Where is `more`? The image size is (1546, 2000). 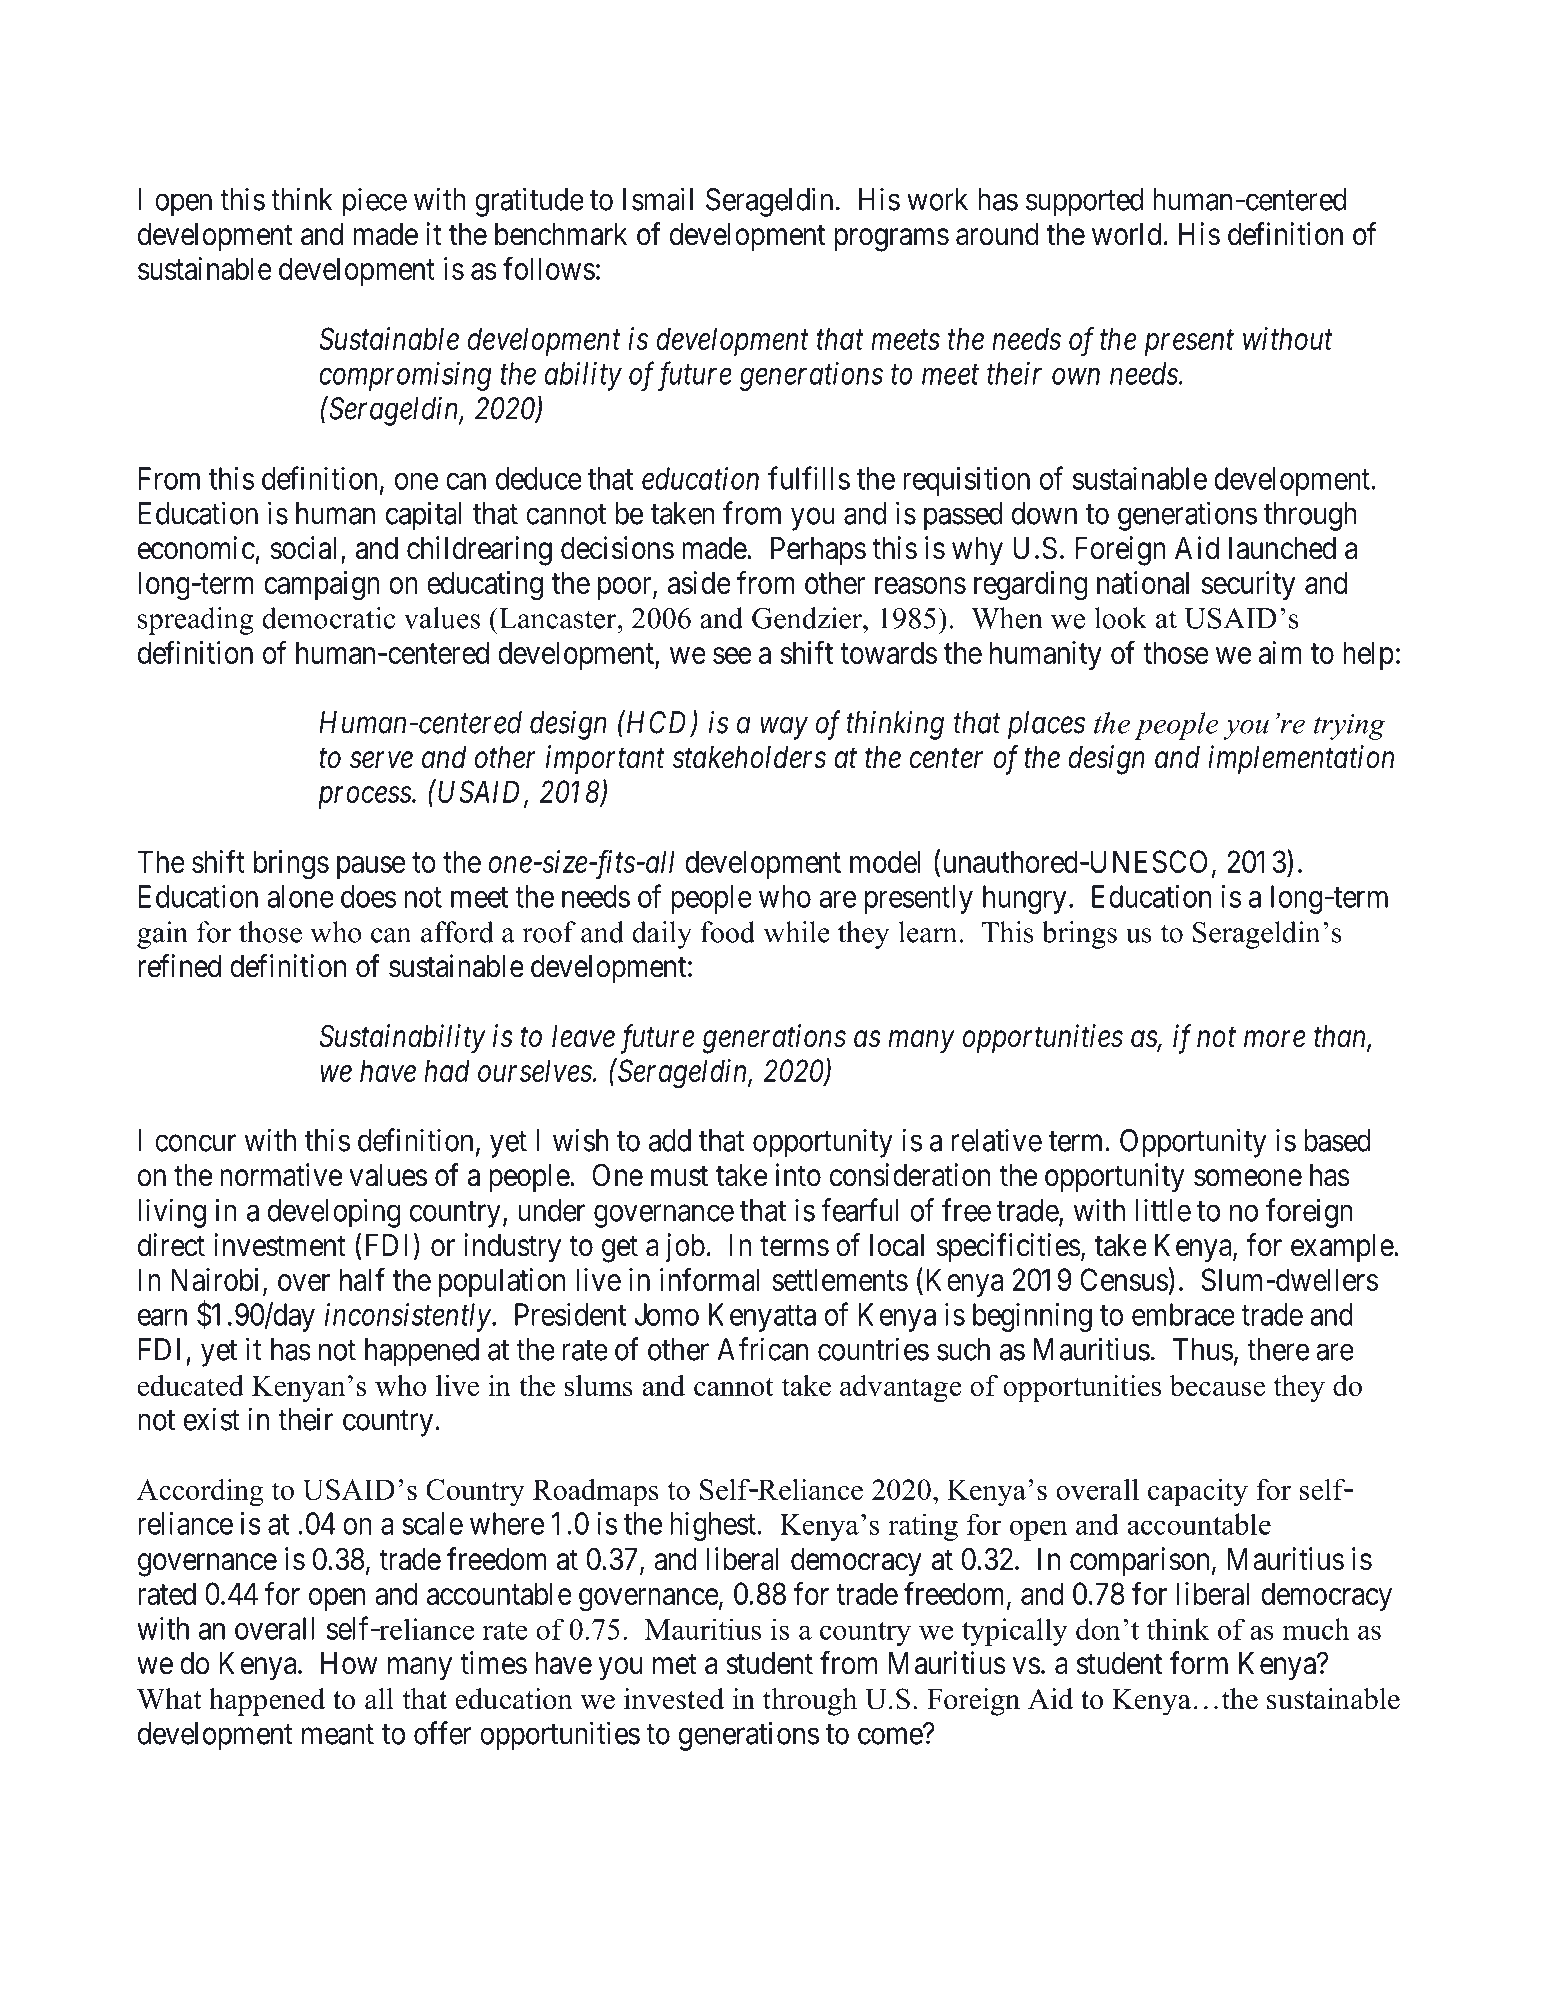 more is located at coordinates (1274, 1039).
